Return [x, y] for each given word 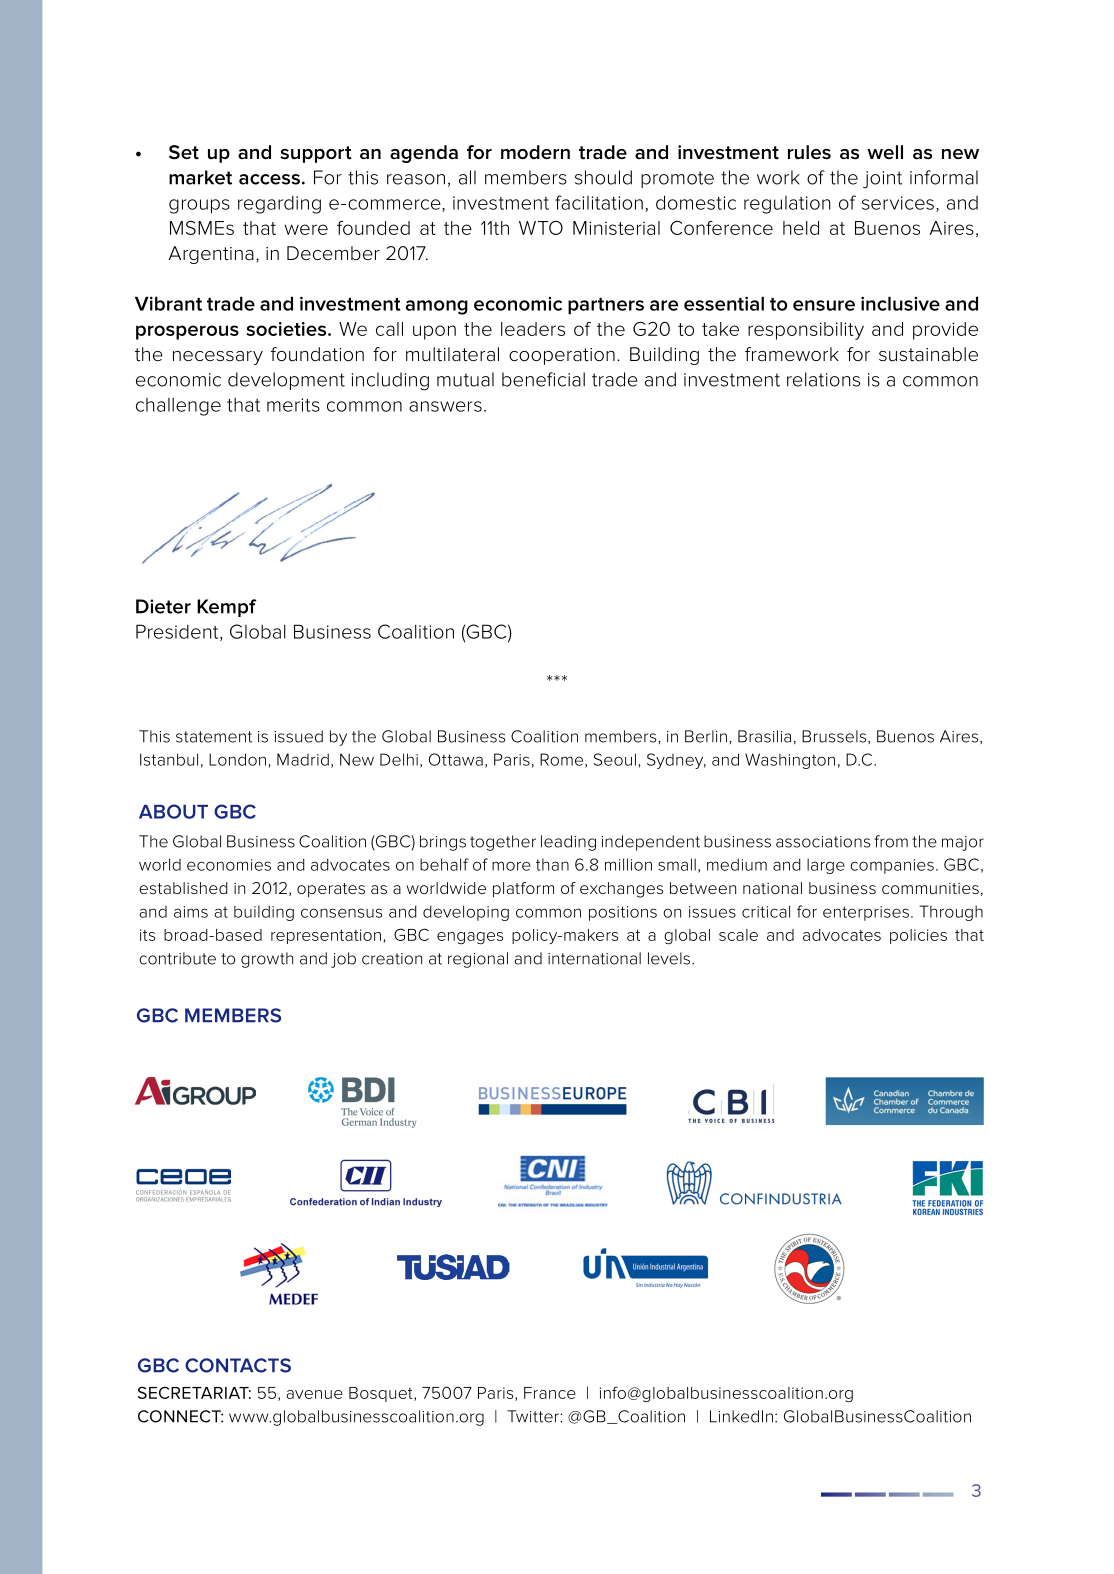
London [237, 759]
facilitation [599, 202]
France [550, 1393]
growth [267, 960]
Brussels [835, 737]
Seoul [615, 759]
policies [918, 936]
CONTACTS [238, 1365]
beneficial [543, 379]
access [269, 179]
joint [882, 180]
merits [293, 405]
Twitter [534, 1416]
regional [478, 960]
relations [823, 379]
